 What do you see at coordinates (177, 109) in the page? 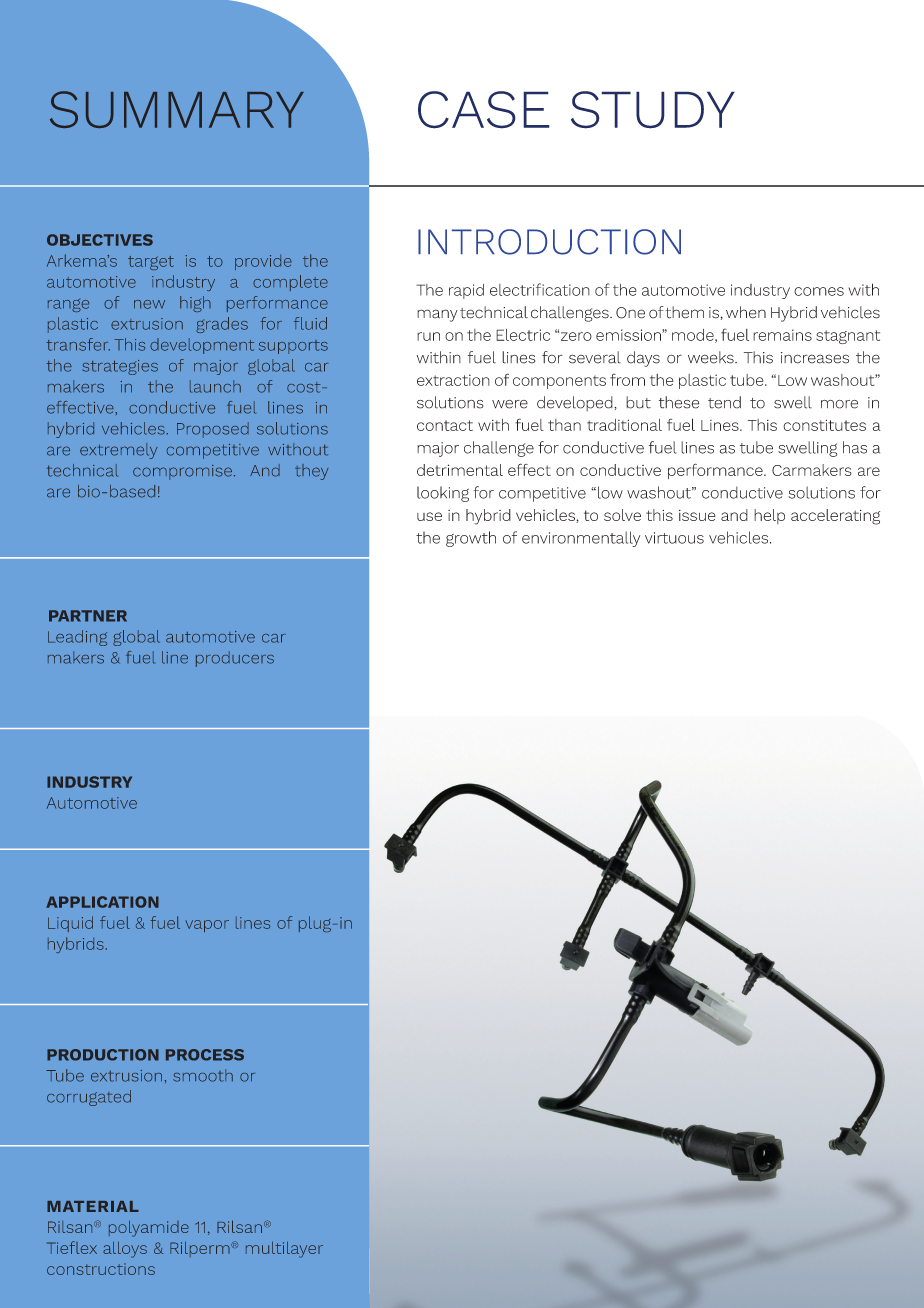
I see `SUMMARY` at bounding box center [177, 109].
